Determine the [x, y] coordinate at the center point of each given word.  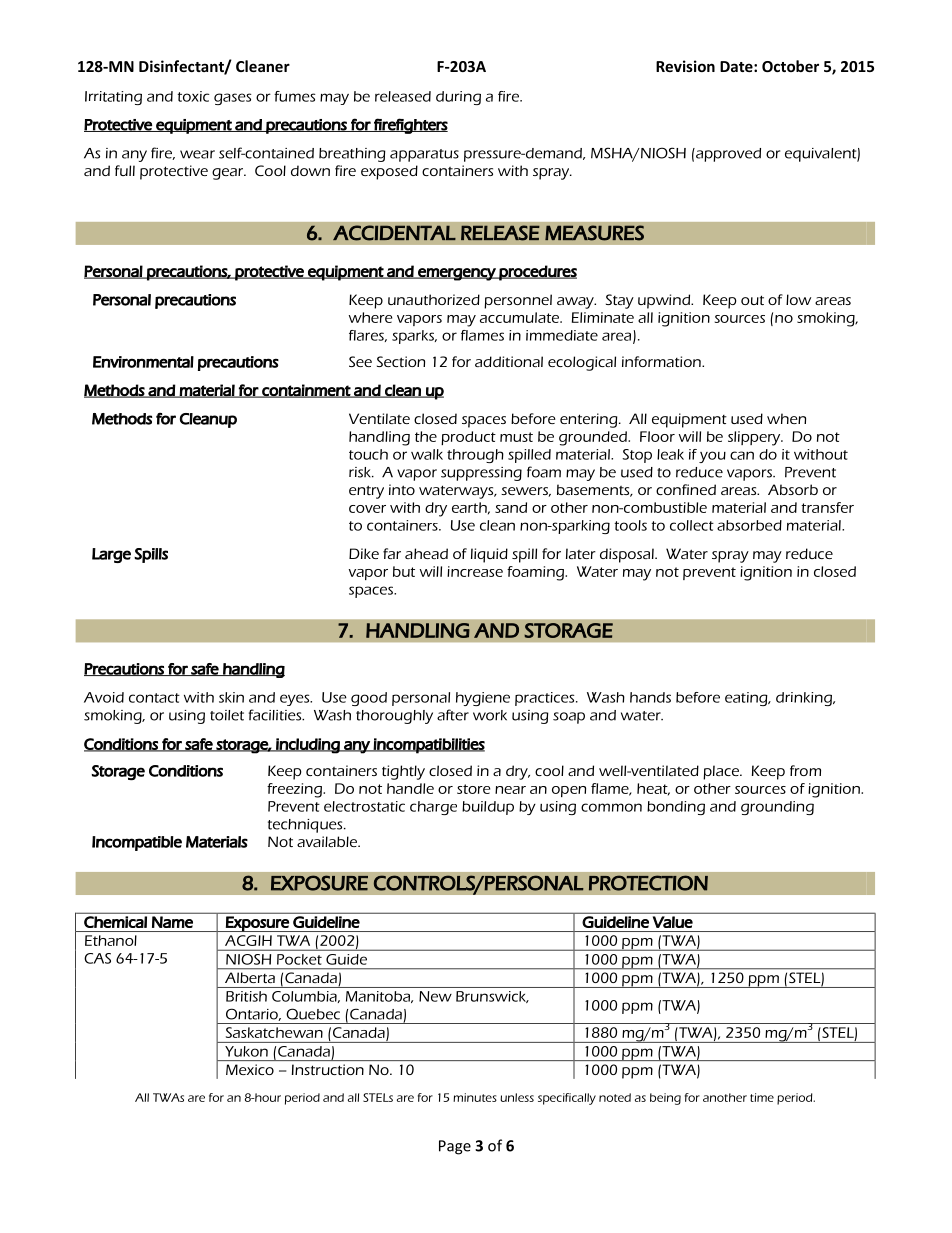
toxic [193, 96]
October [790, 66]
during [458, 98]
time [762, 1097]
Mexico [250, 1069]
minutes [475, 1097]
